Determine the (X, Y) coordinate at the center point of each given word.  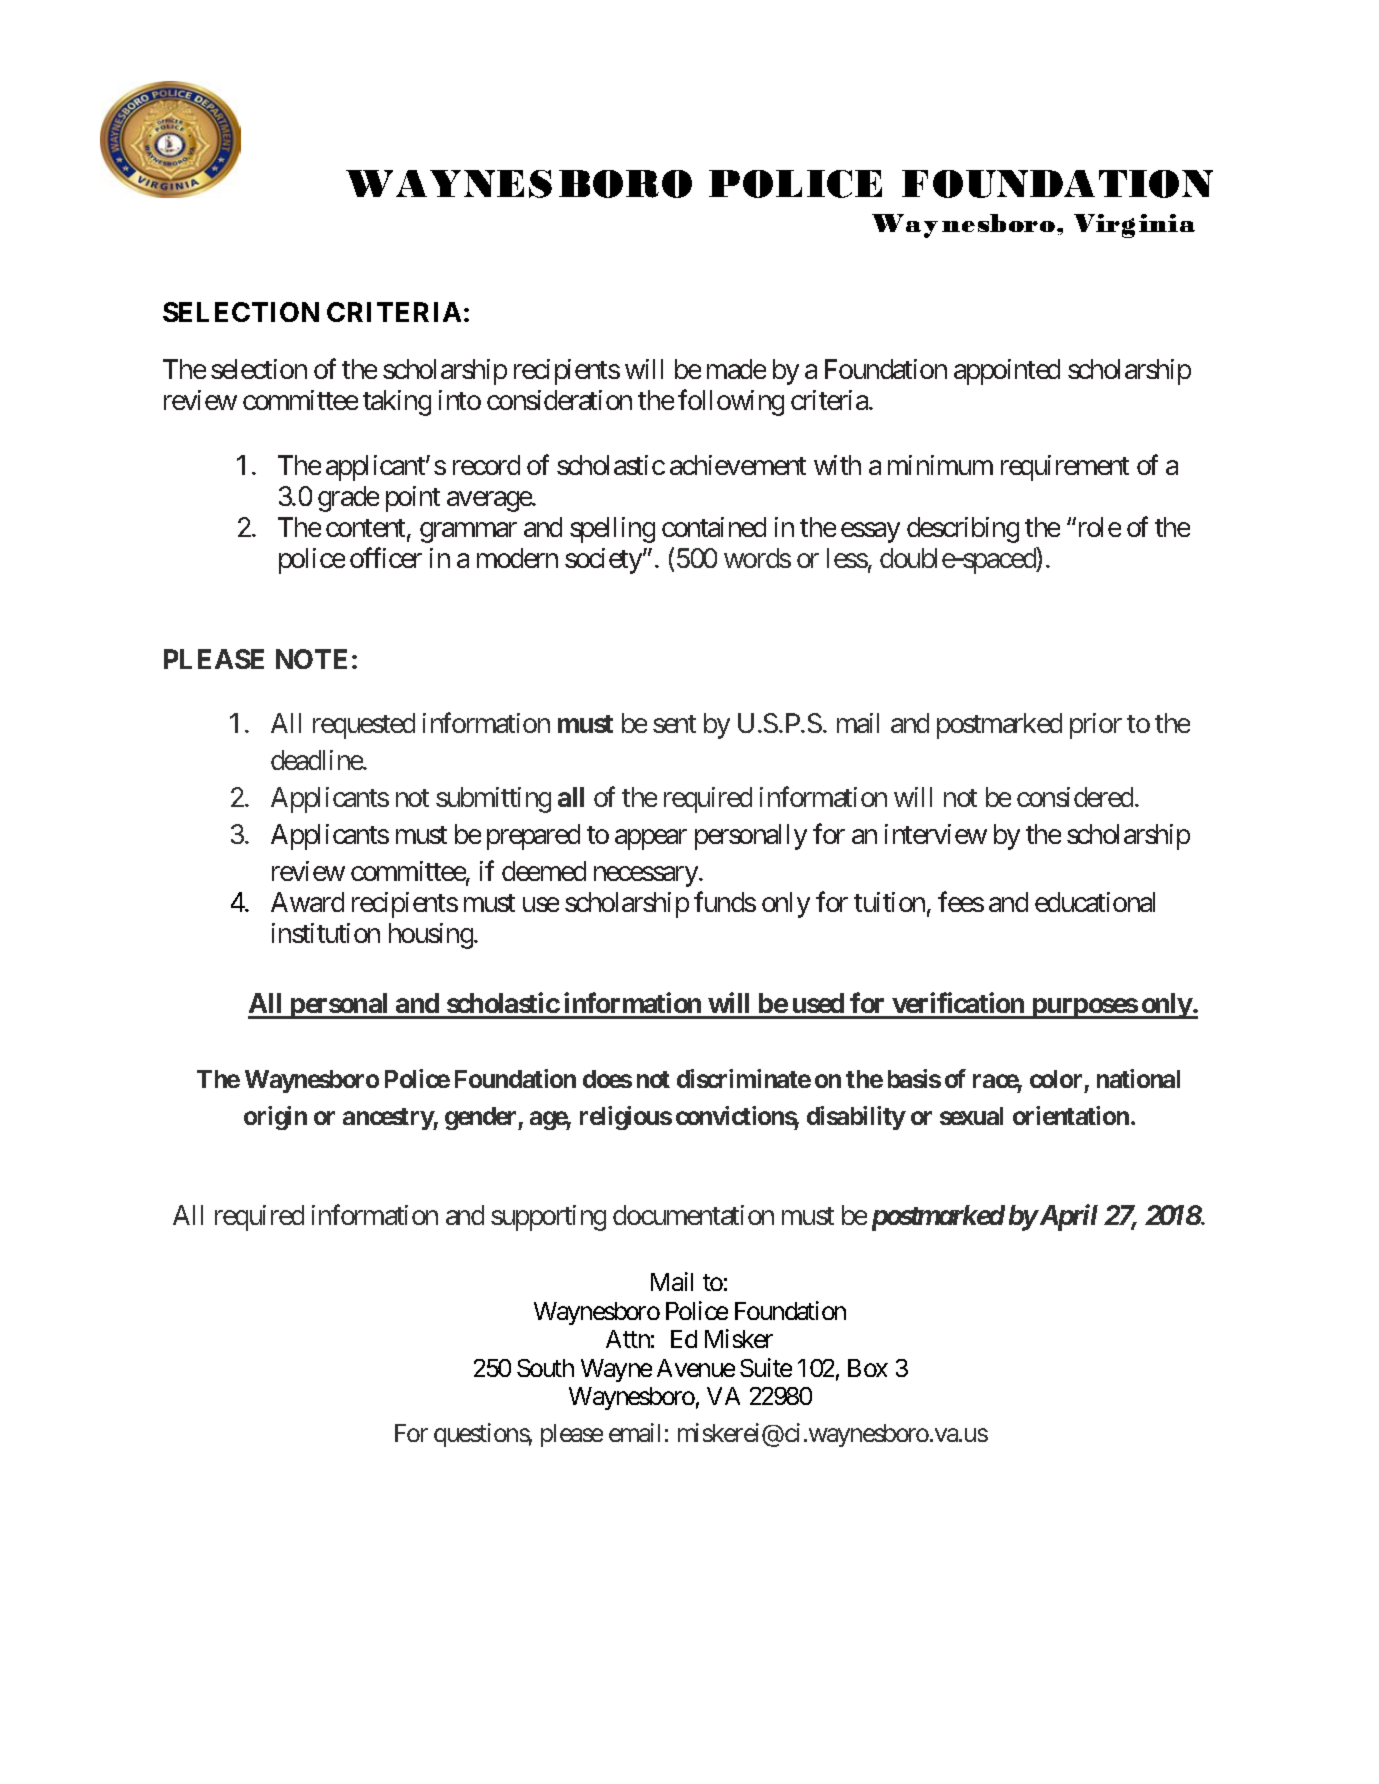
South (545, 1368)
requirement (1065, 468)
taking (397, 403)
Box (868, 1368)
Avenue (696, 1368)
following (731, 403)
